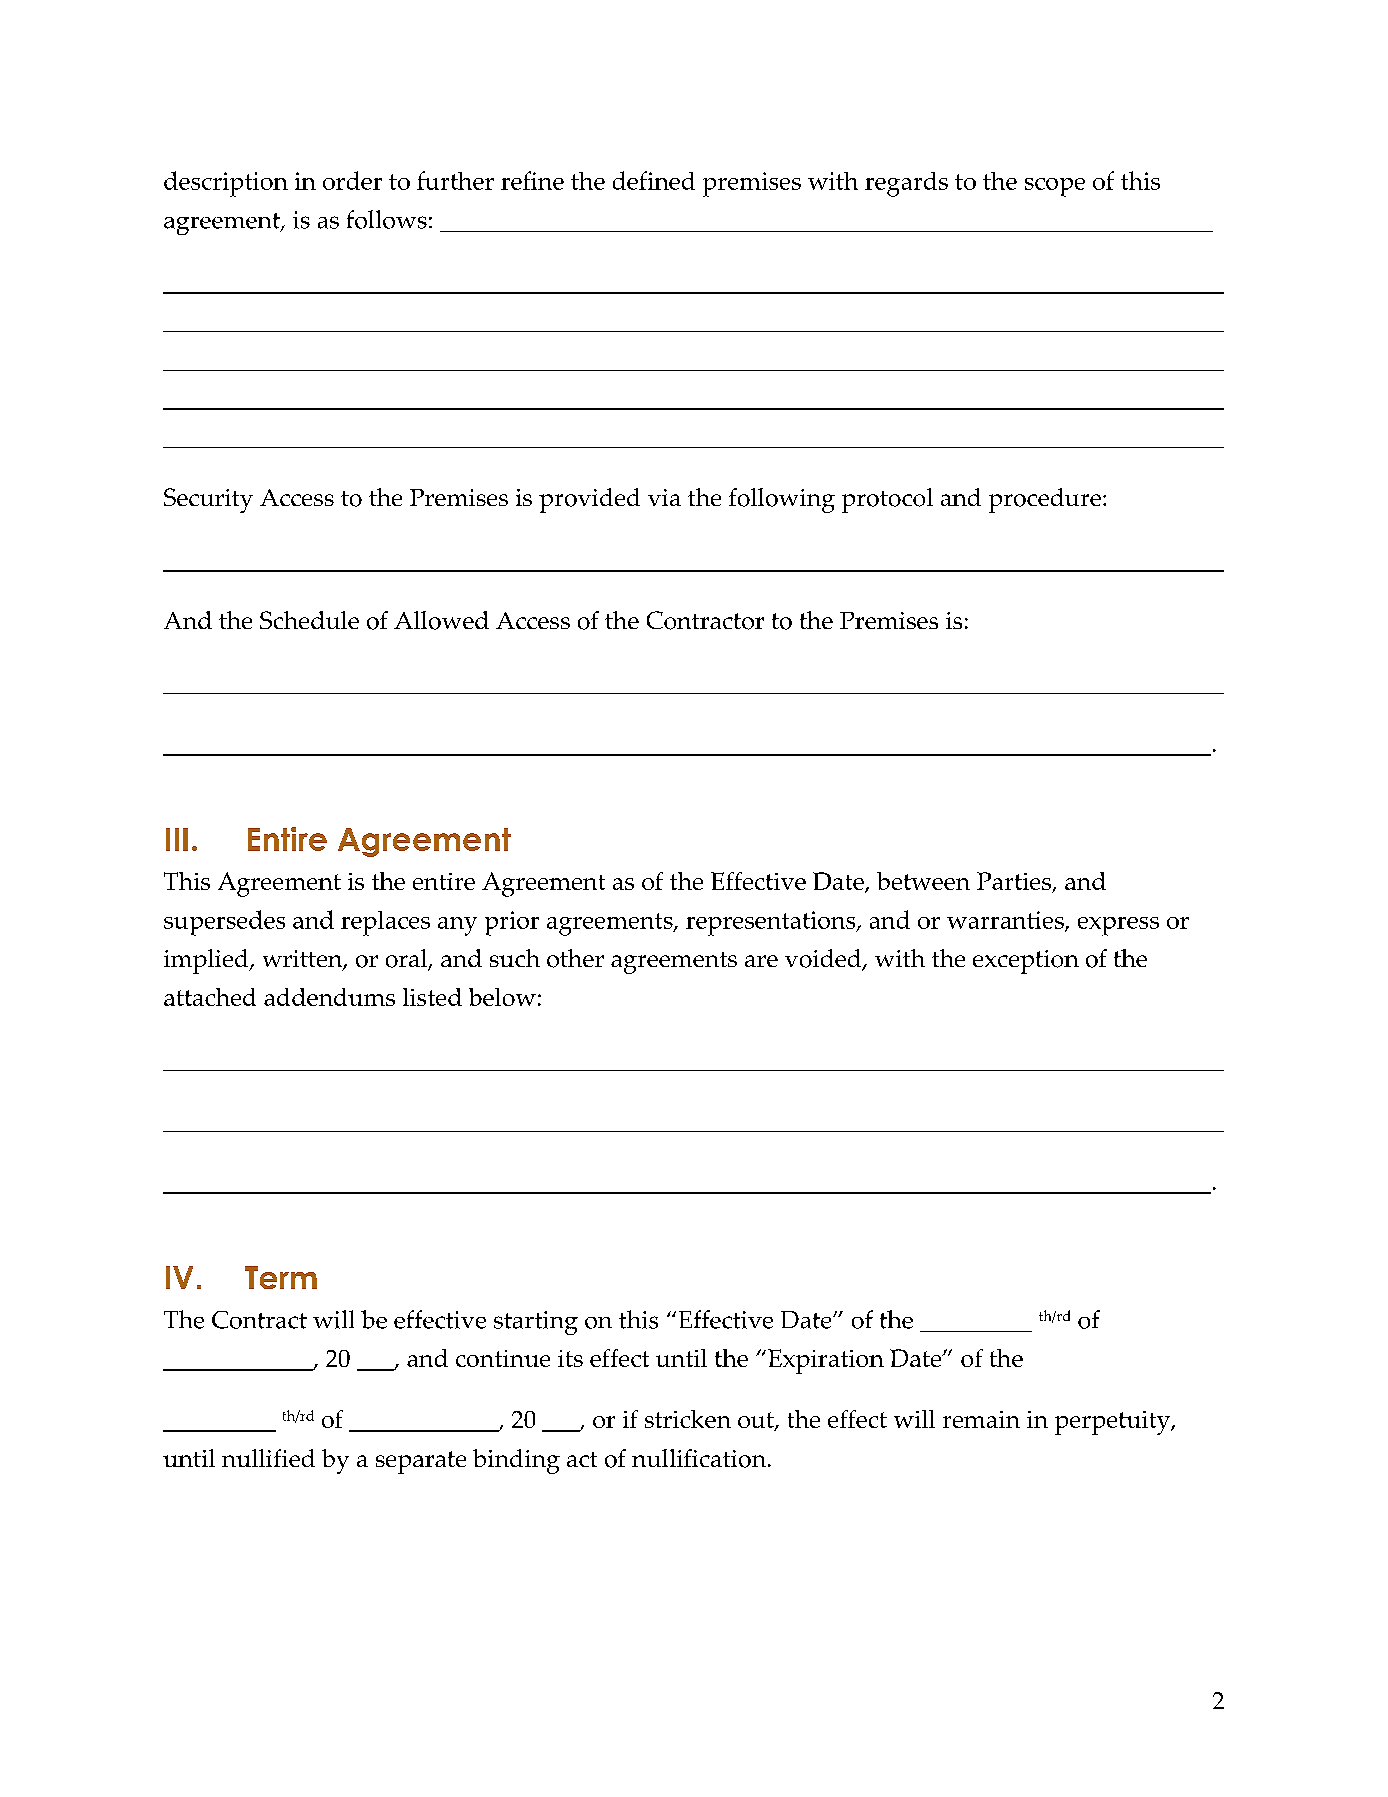 The height and width of the image is (1797, 1388). What do you see at coordinates (1015, 882) in the image?
I see `Parties` at bounding box center [1015, 882].
